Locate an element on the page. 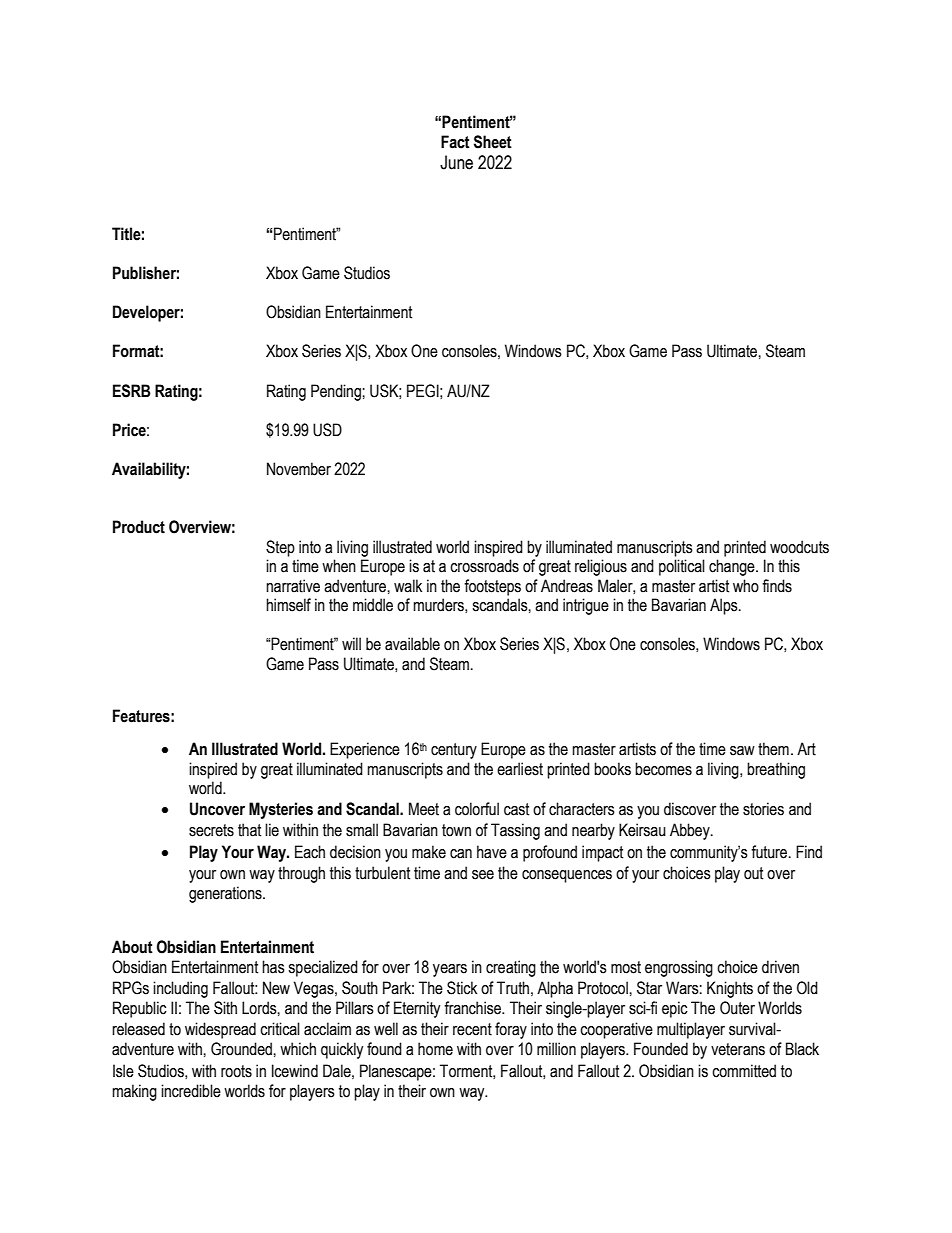 This page has width=952, height=1233. woodcuts is located at coordinates (799, 547).
